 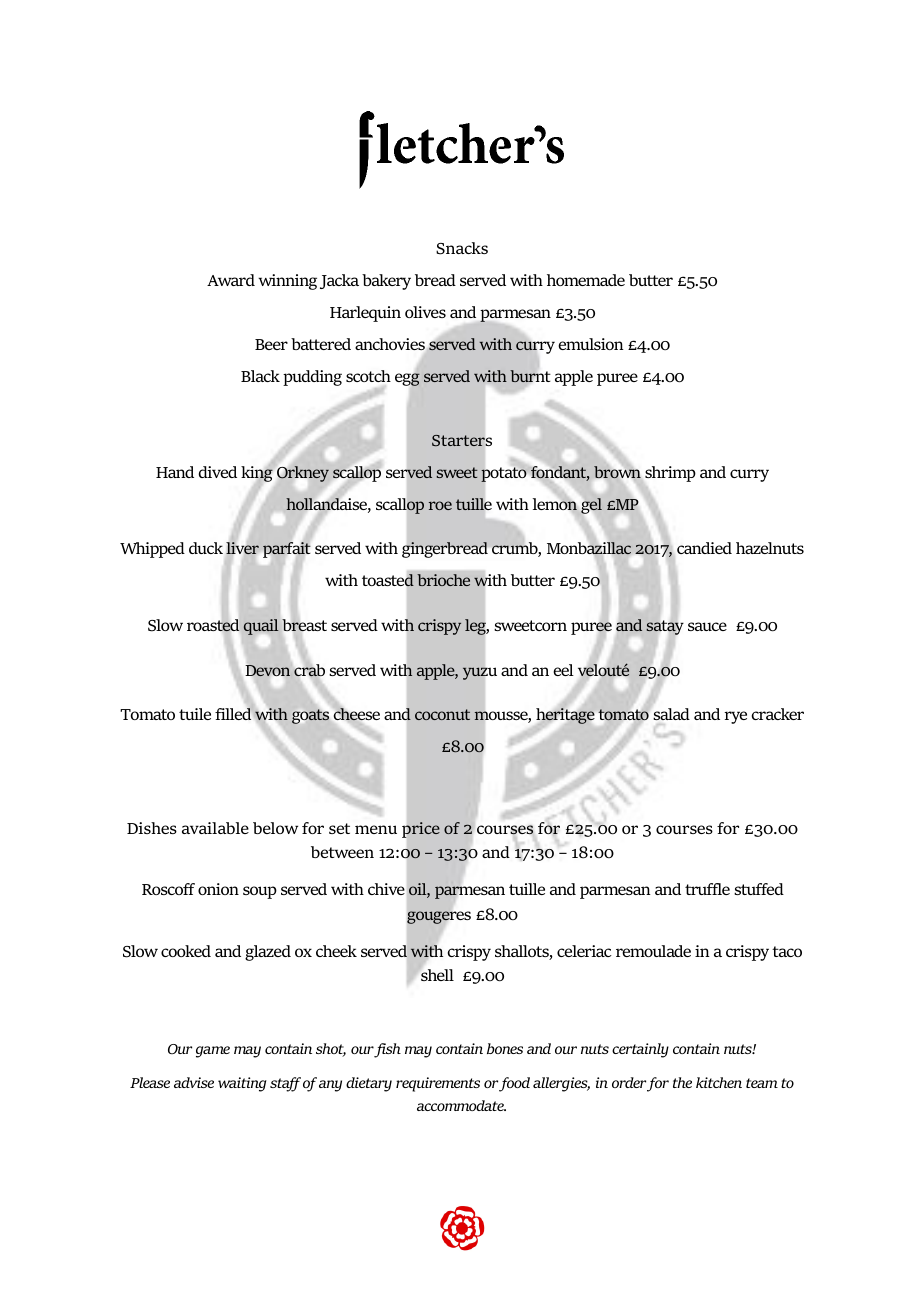 I want to click on liver, so click(x=242, y=548).
